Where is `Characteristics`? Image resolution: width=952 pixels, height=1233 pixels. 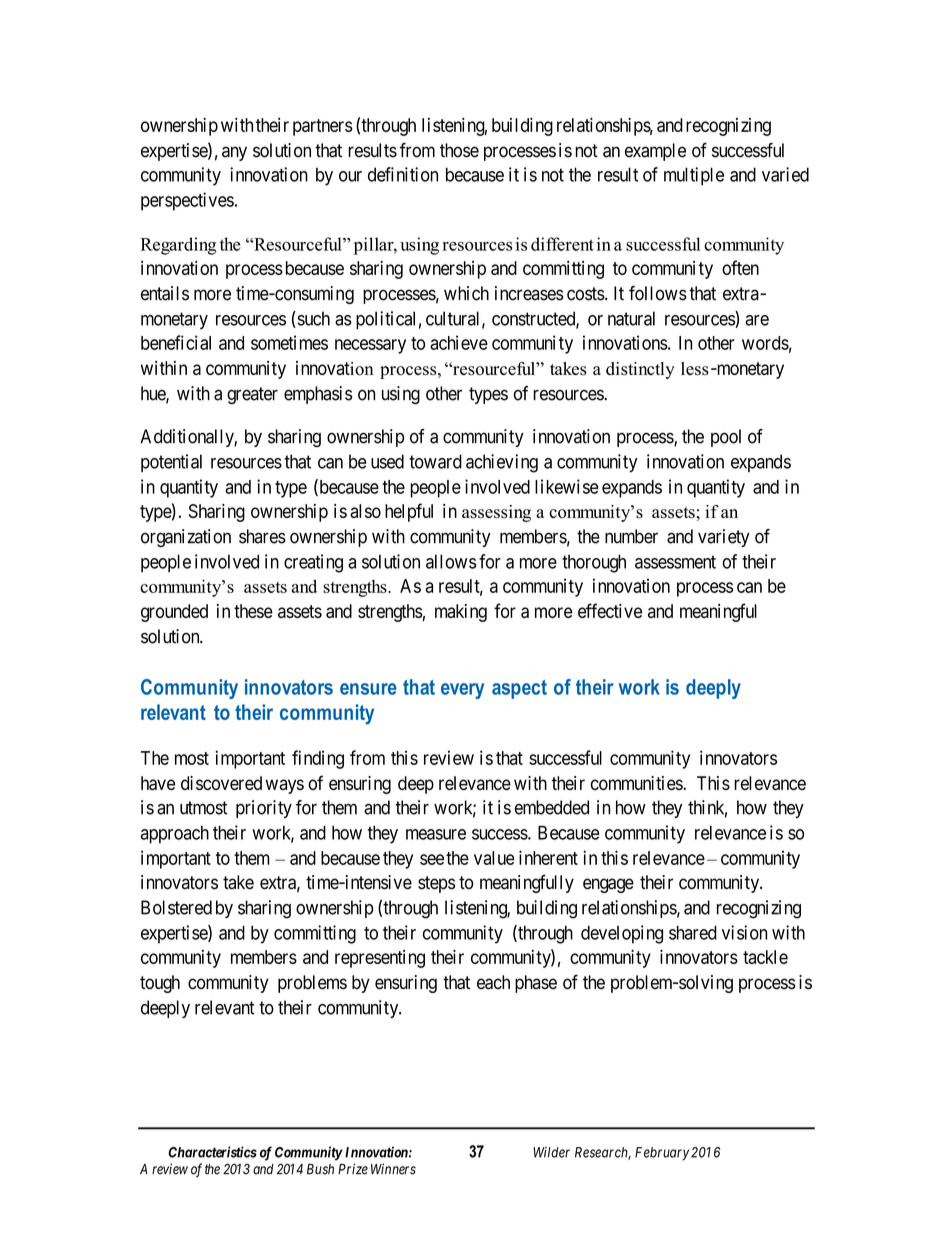 Characteristics is located at coordinates (212, 1152).
